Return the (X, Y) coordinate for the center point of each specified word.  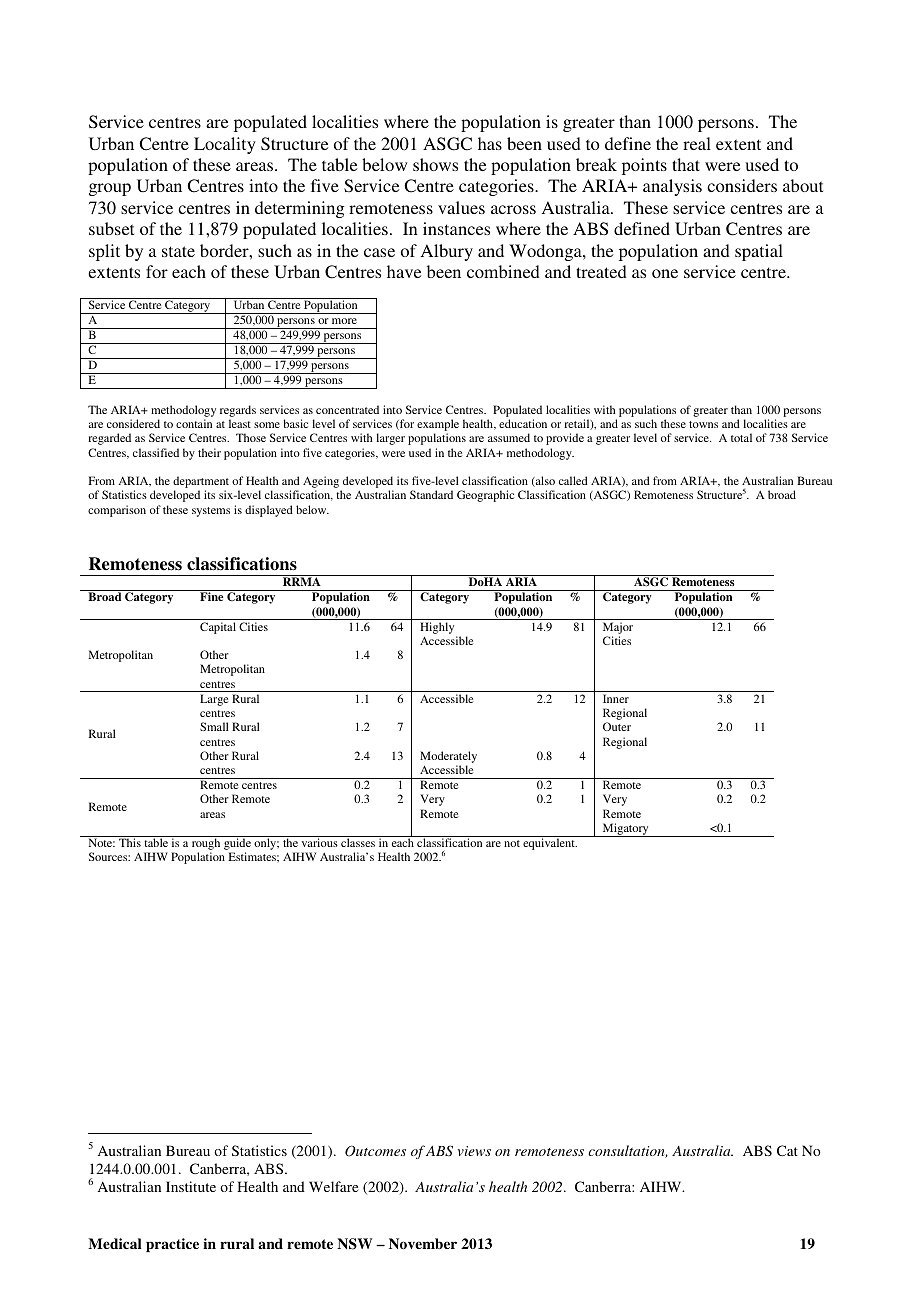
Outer (617, 726)
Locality (225, 145)
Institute (191, 1186)
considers (742, 185)
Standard (431, 494)
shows (435, 164)
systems (211, 512)
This (130, 842)
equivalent (550, 844)
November (423, 1243)
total (741, 437)
